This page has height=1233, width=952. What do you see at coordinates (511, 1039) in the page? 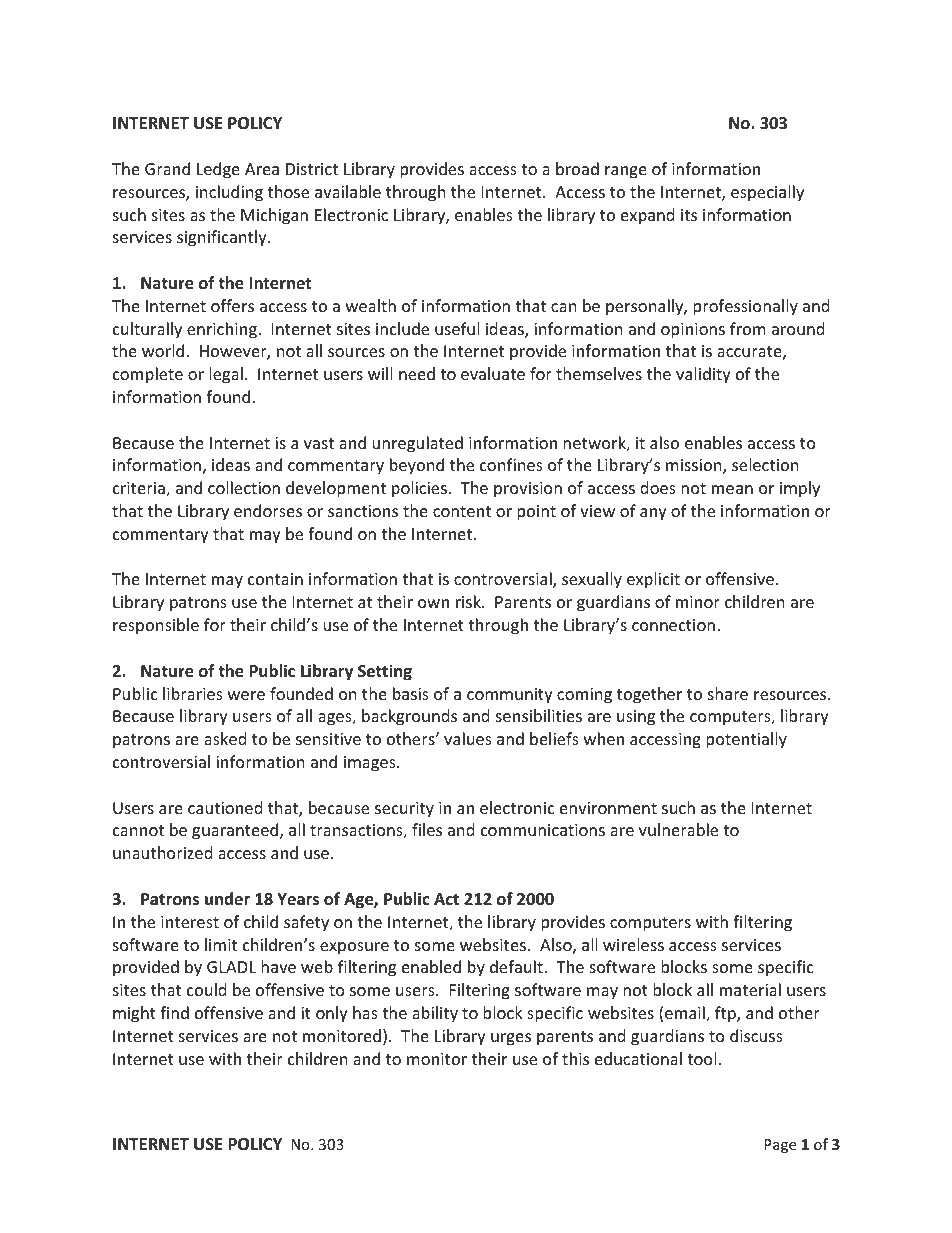
I see `urges` at bounding box center [511, 1039].
